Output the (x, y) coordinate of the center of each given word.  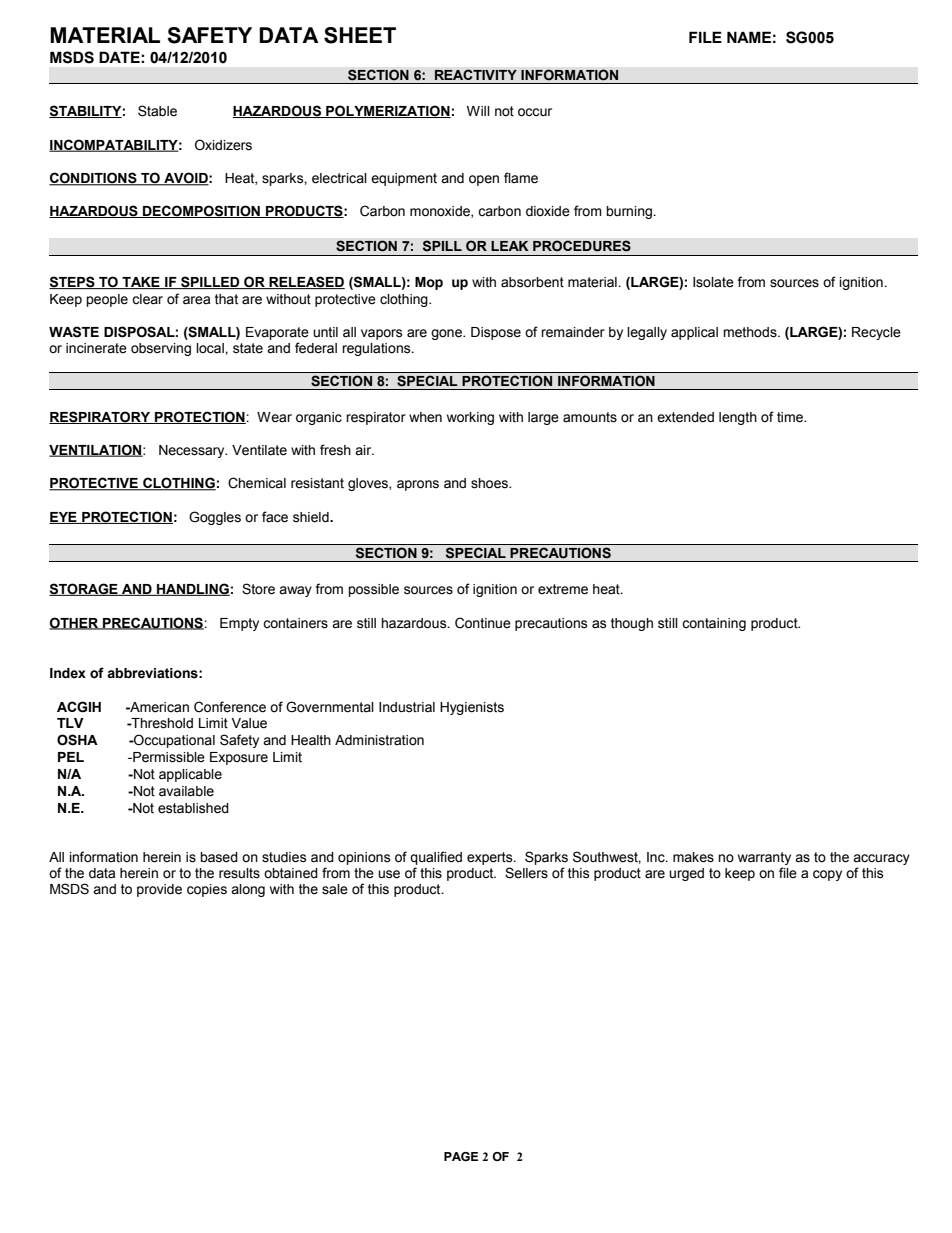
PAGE (461, 1156)
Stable (157, 111)
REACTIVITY (476, 74)
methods (751, 332)
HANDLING (192, 589)
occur (535, 112)
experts (491, 860)
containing (714, 624)
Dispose (496, 333)
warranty (764, 860)
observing (161, 349)
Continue (483, 623)
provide (159, 890)
